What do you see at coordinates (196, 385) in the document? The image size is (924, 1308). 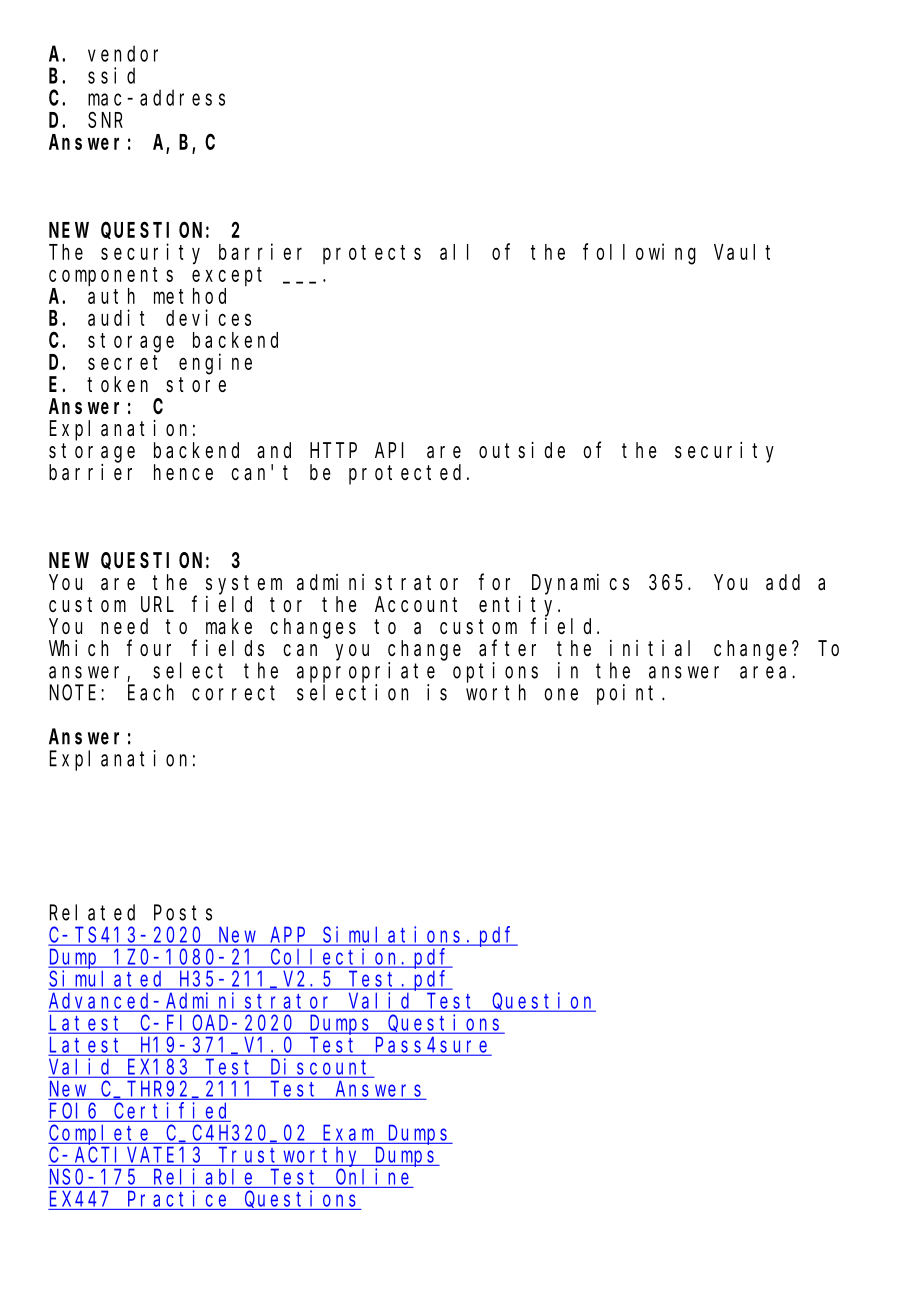 I see `store` at bounding box center [196, 385].
